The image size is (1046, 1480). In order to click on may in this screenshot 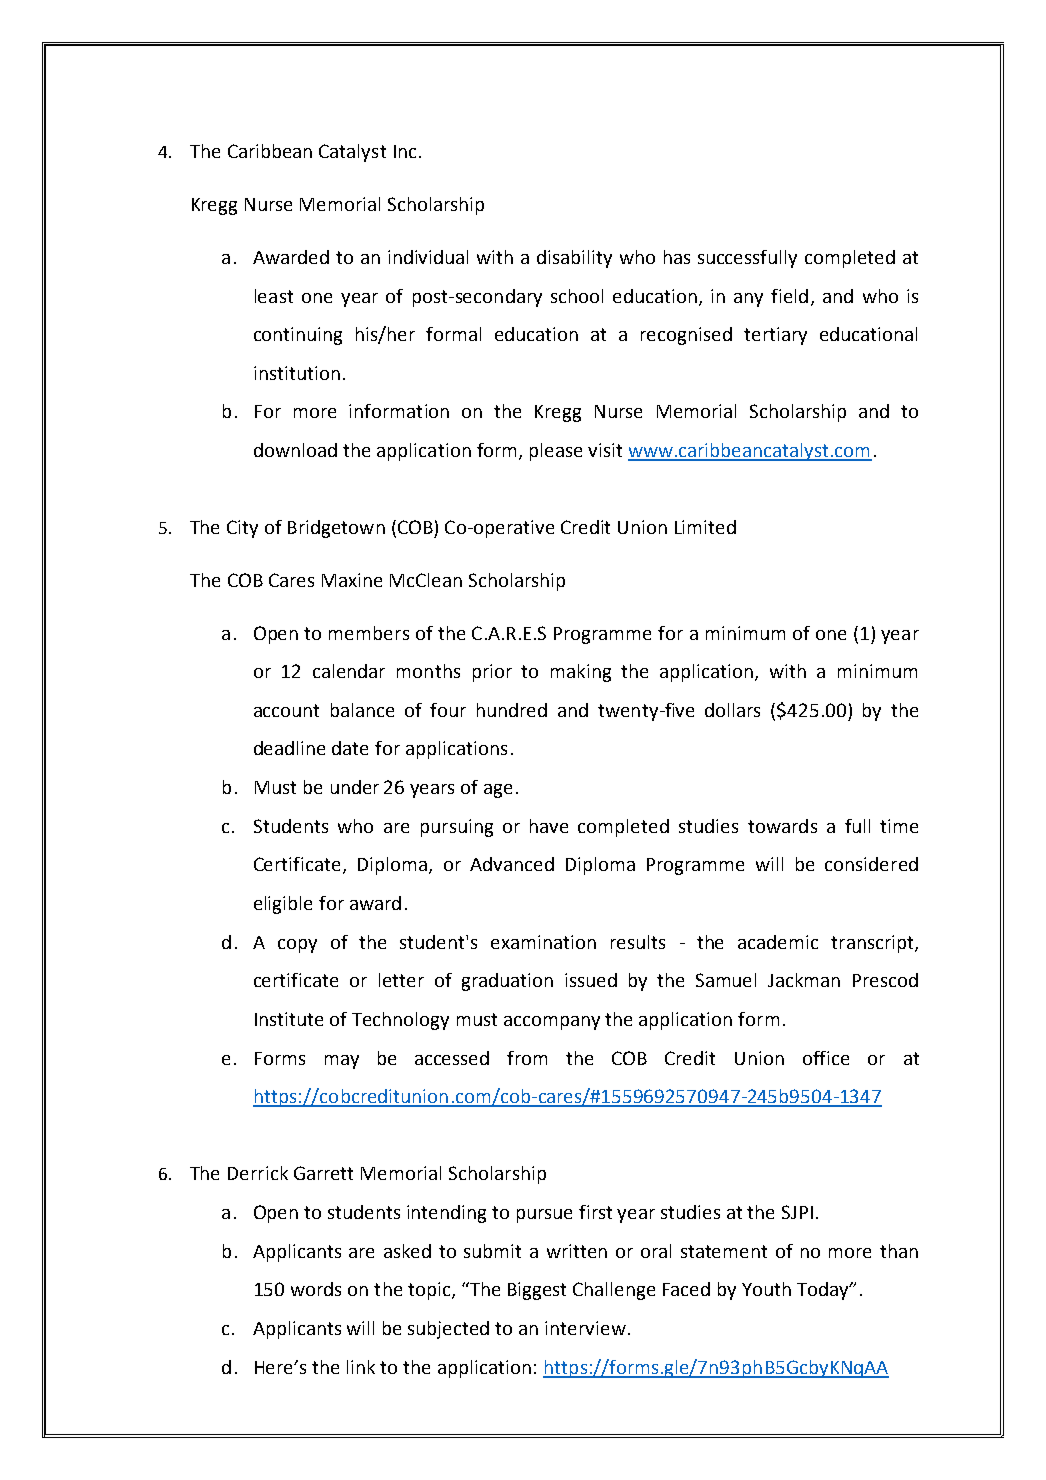, I will do `click(342, 1062)`.
